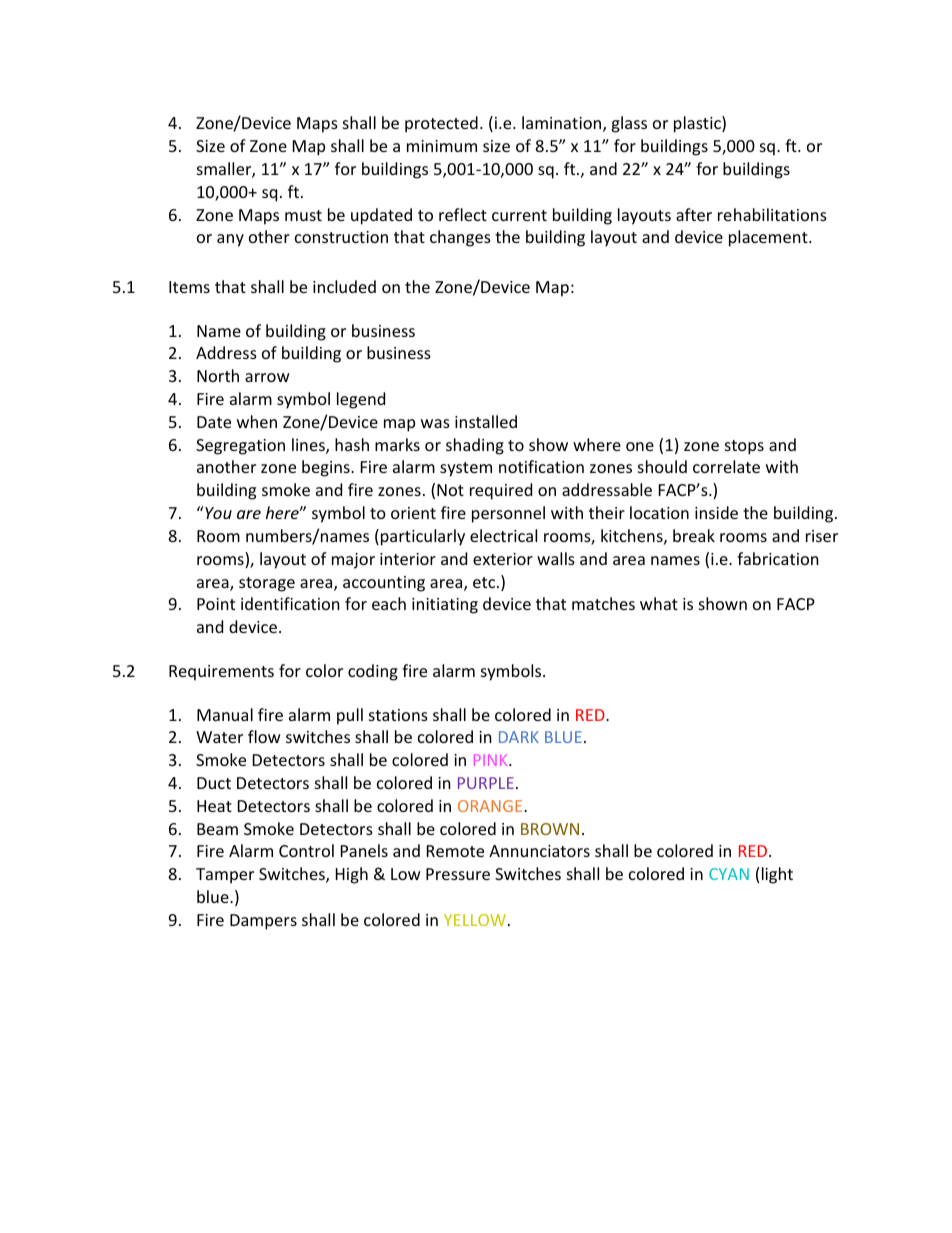 Image resolution: width=952 pixels, height=1233 pixels. What do you see at coordinates (303, 215) in the page?
I see `must` at bounding box center [303, 215].
